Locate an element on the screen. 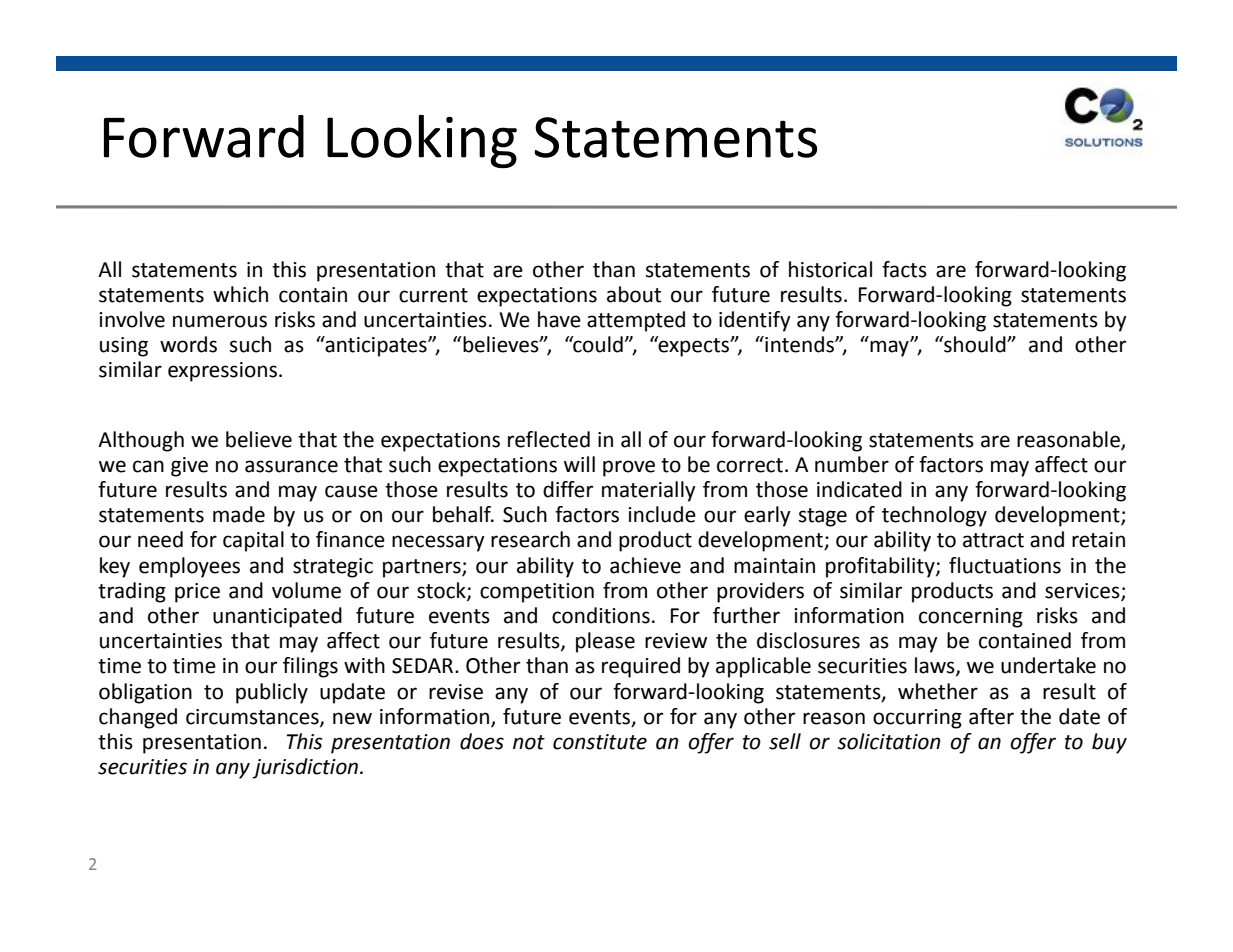  concerning is located at coordinates (971, 618).
